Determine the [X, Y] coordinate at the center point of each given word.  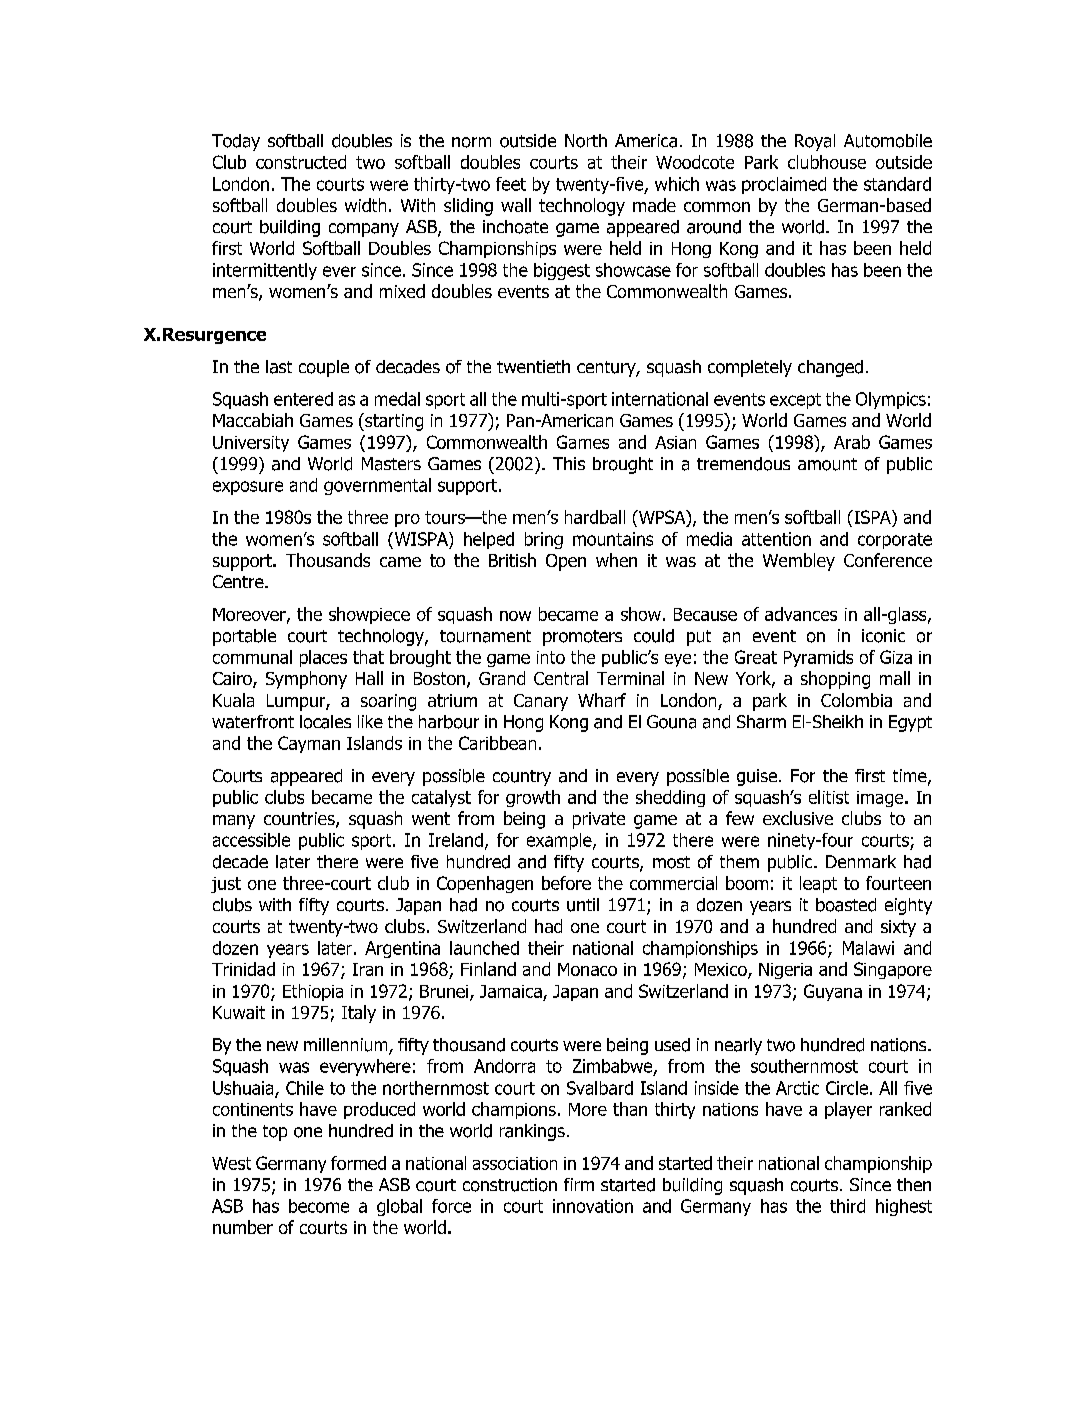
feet [511, 184]
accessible [251, 840]
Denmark [861, 861]
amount [827, 464]
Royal [815, 142]
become [319, 1206]
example [560, 841]
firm [579, 1184]
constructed [301, 162]
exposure [248, 488]
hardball [595, 517]
